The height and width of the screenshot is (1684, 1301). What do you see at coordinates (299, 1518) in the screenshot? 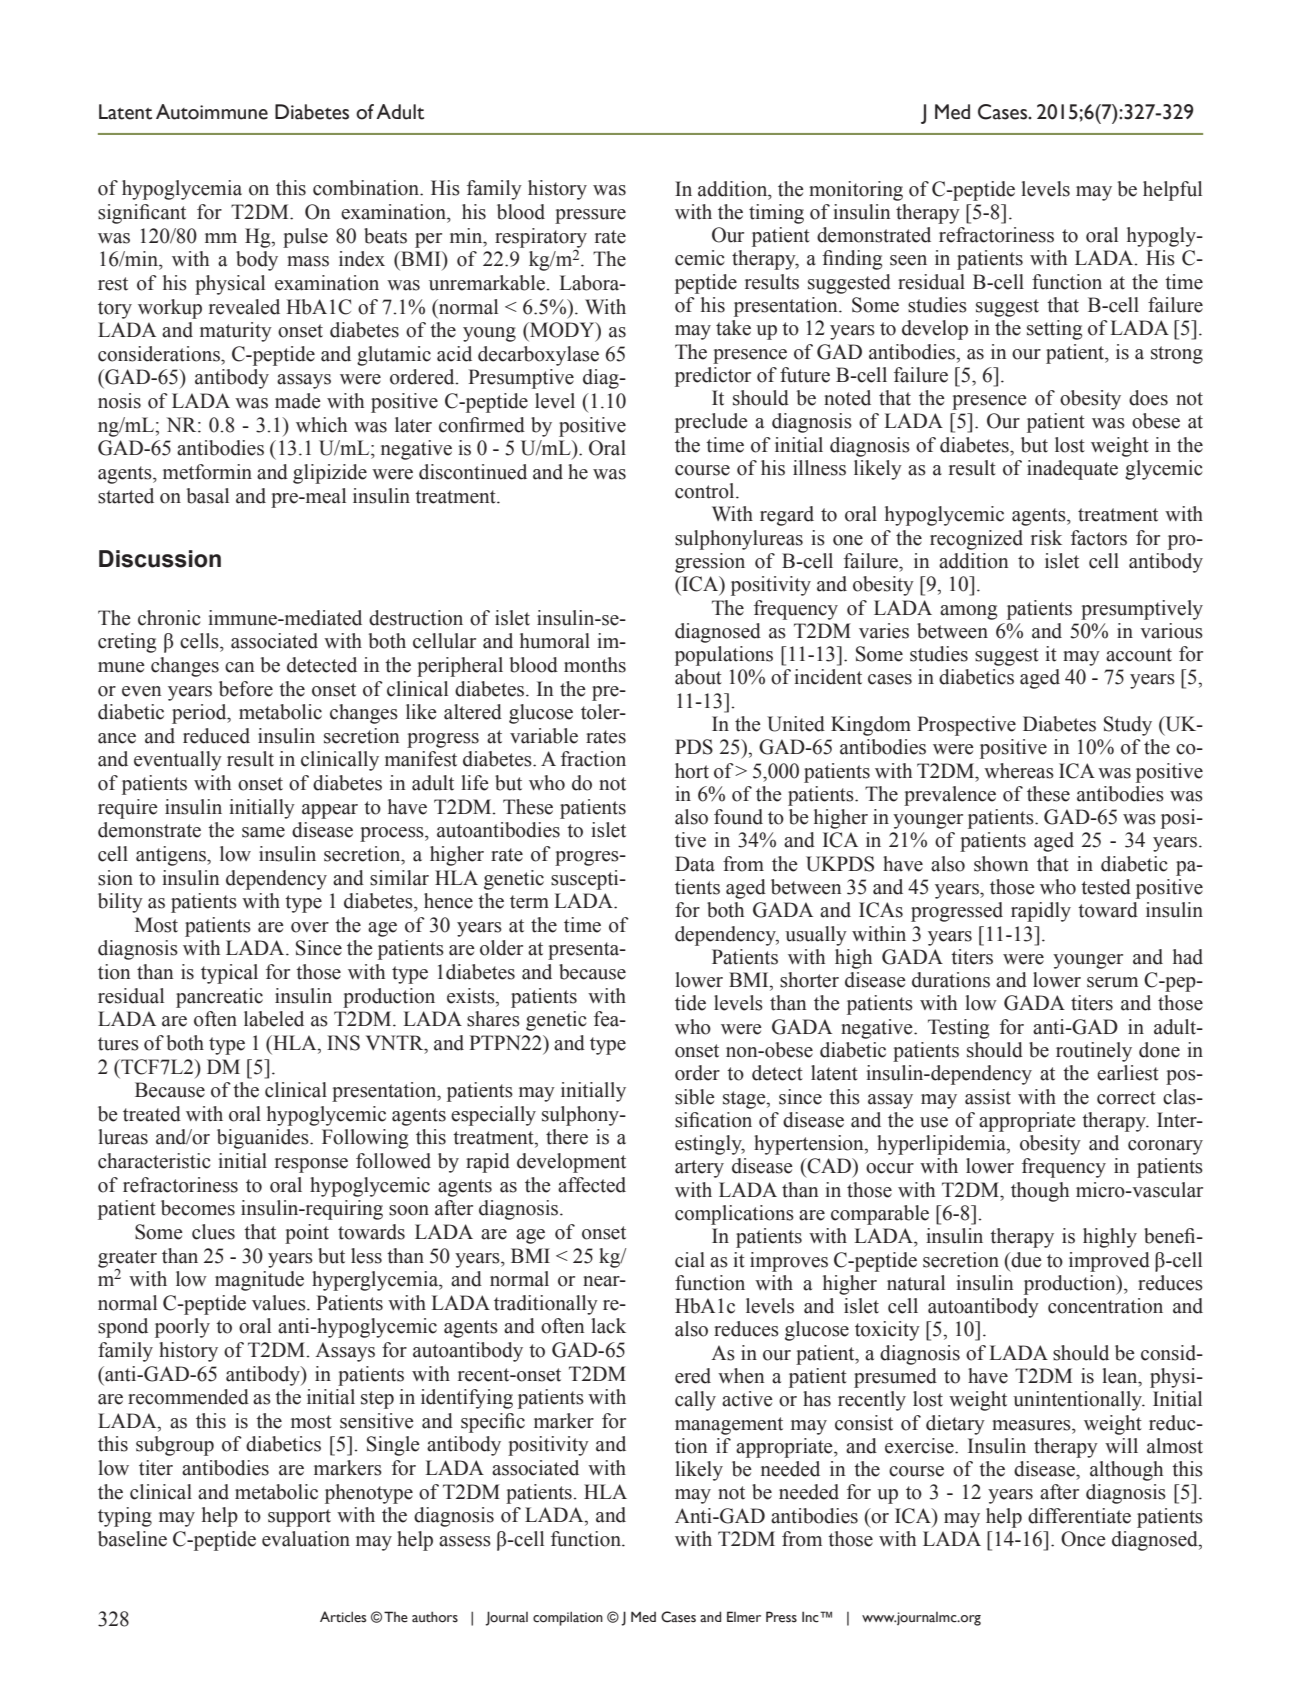
I see `support` at bounding box center [299, 1518].
